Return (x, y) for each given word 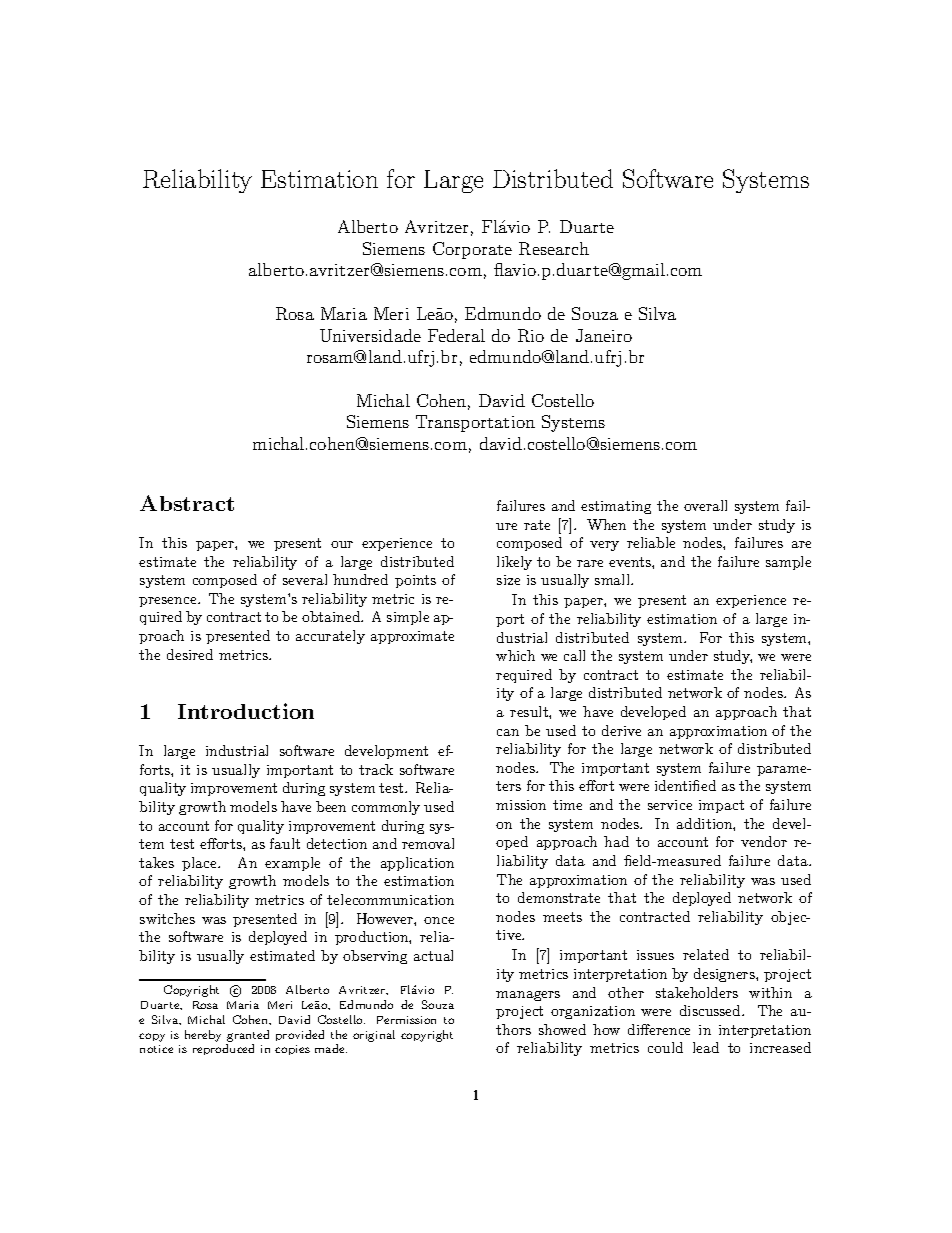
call (574, 655)
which (515, 655)
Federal (456, 335)
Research (554, 248)
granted (248, 1036)
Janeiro (604, 335)
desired (190, 654)
